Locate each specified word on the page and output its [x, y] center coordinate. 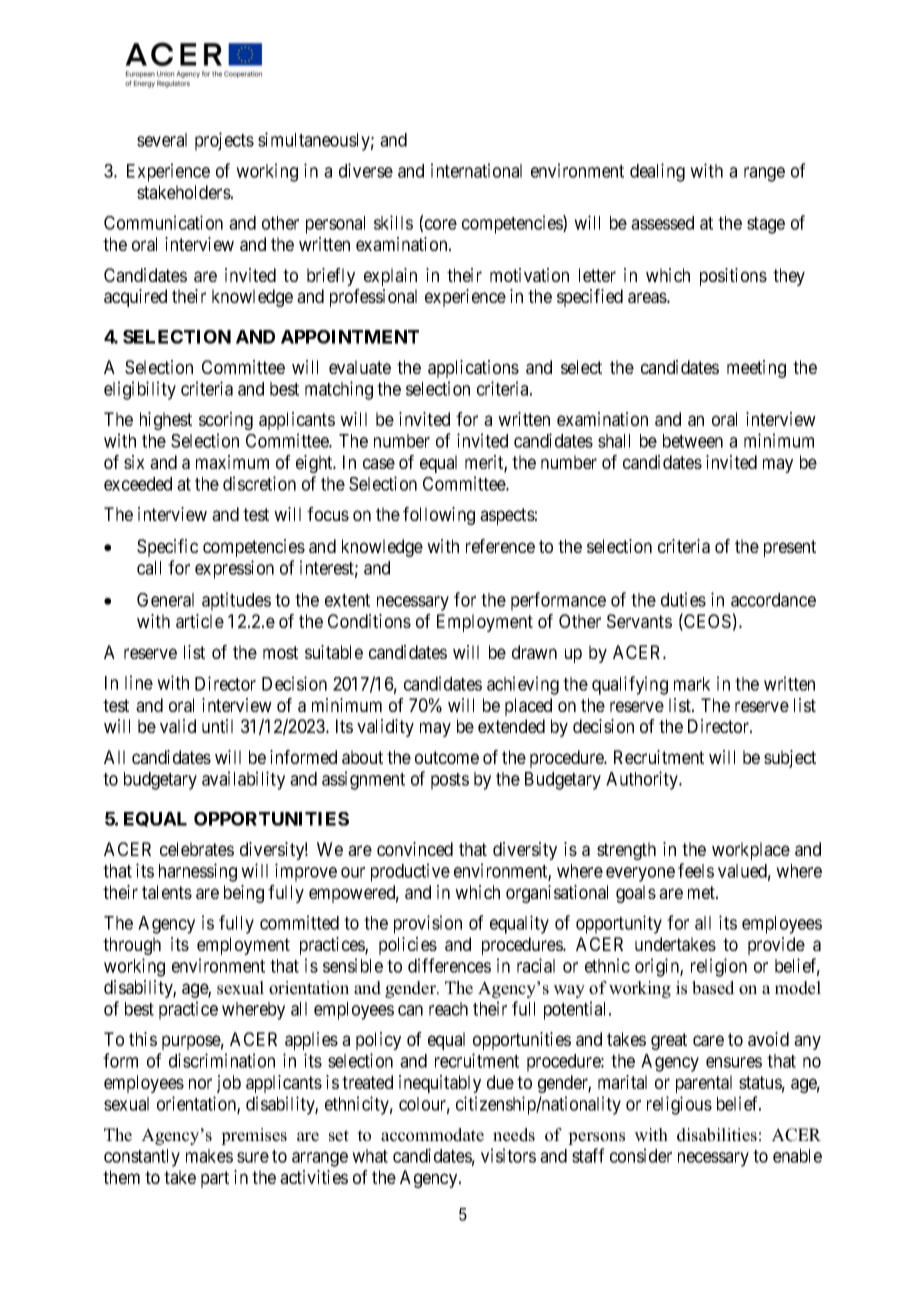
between [693, 441]
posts [450, 781]
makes [209, 1156]
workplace [751, 851]
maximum [232, 462]
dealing [657, 172]
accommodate [432, 1135]
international [476, 170]
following [439, 516]
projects [224, 141]
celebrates [197, 849]
